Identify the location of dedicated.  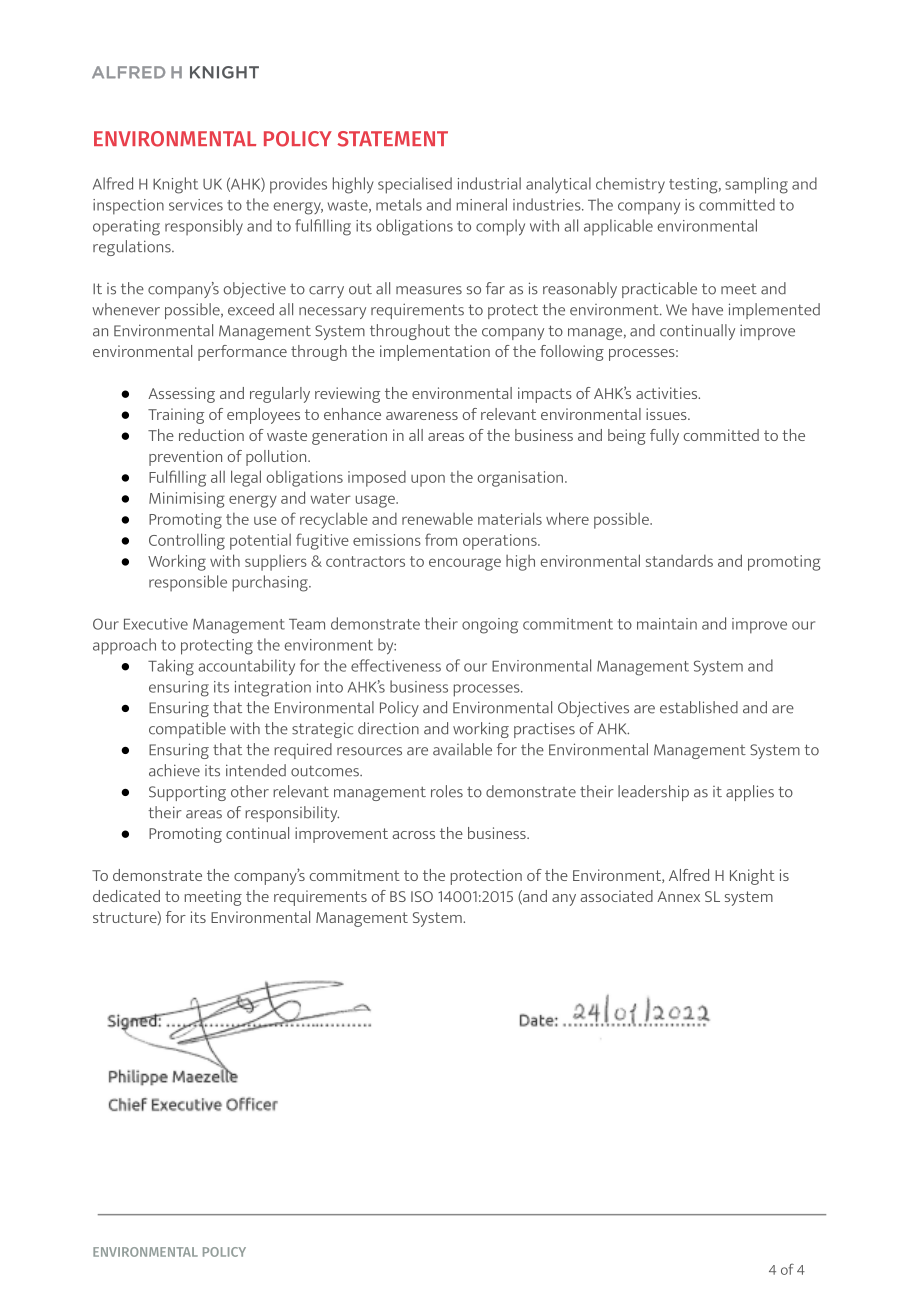
(126, 896).
